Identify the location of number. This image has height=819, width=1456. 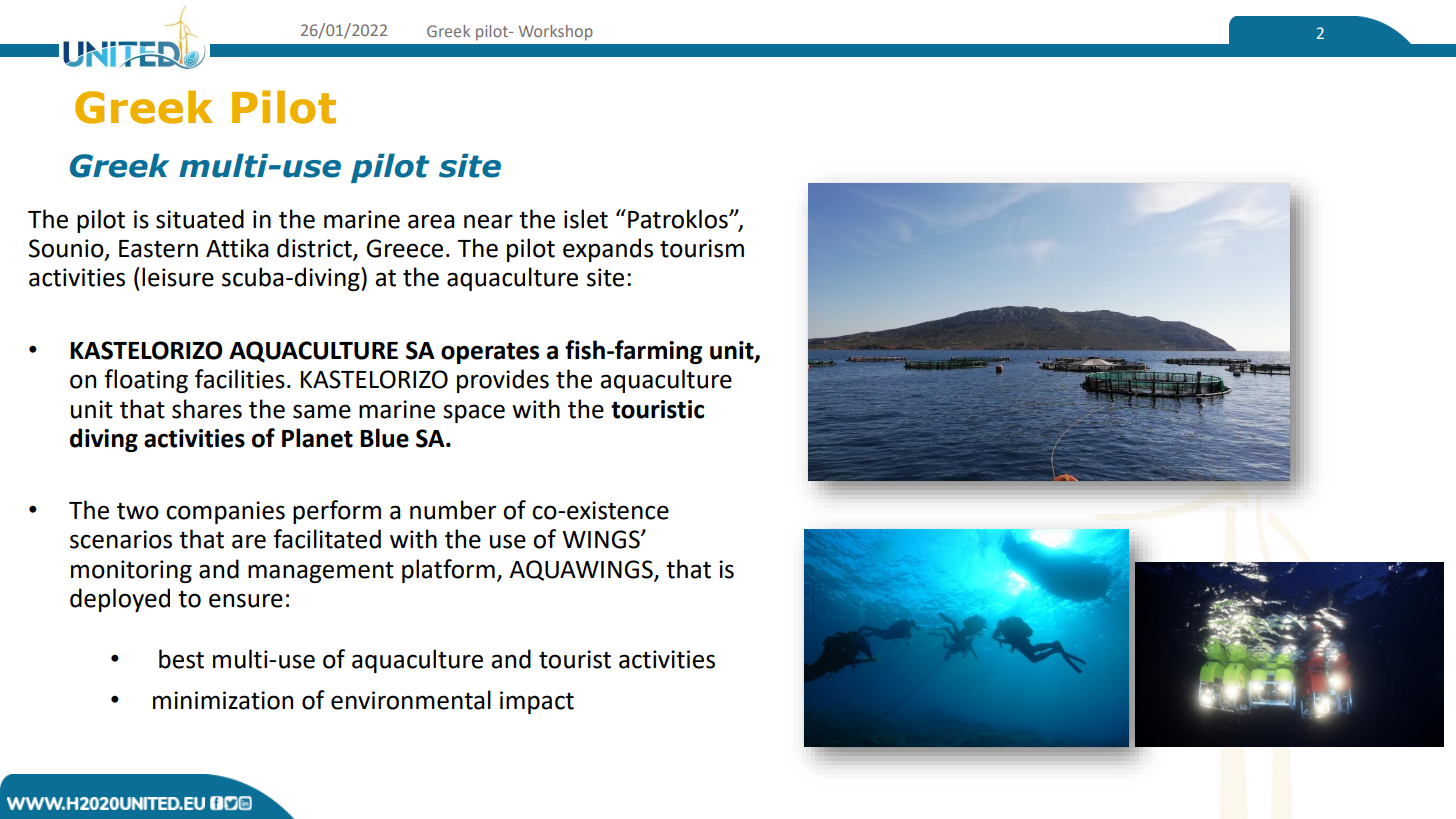
(453, 510).
